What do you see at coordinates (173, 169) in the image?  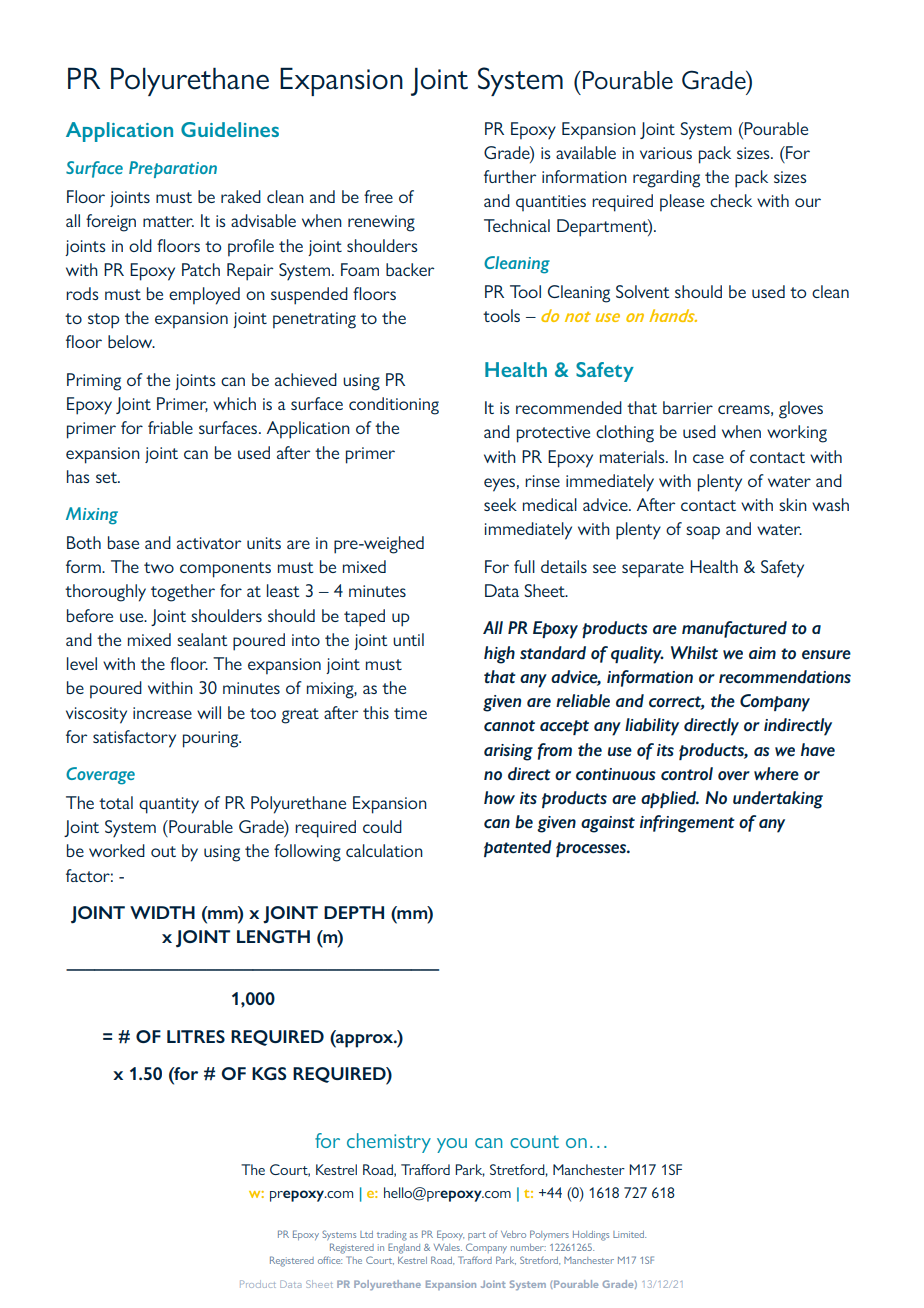 I see `Preparation` at bounding box center [173, 169].
